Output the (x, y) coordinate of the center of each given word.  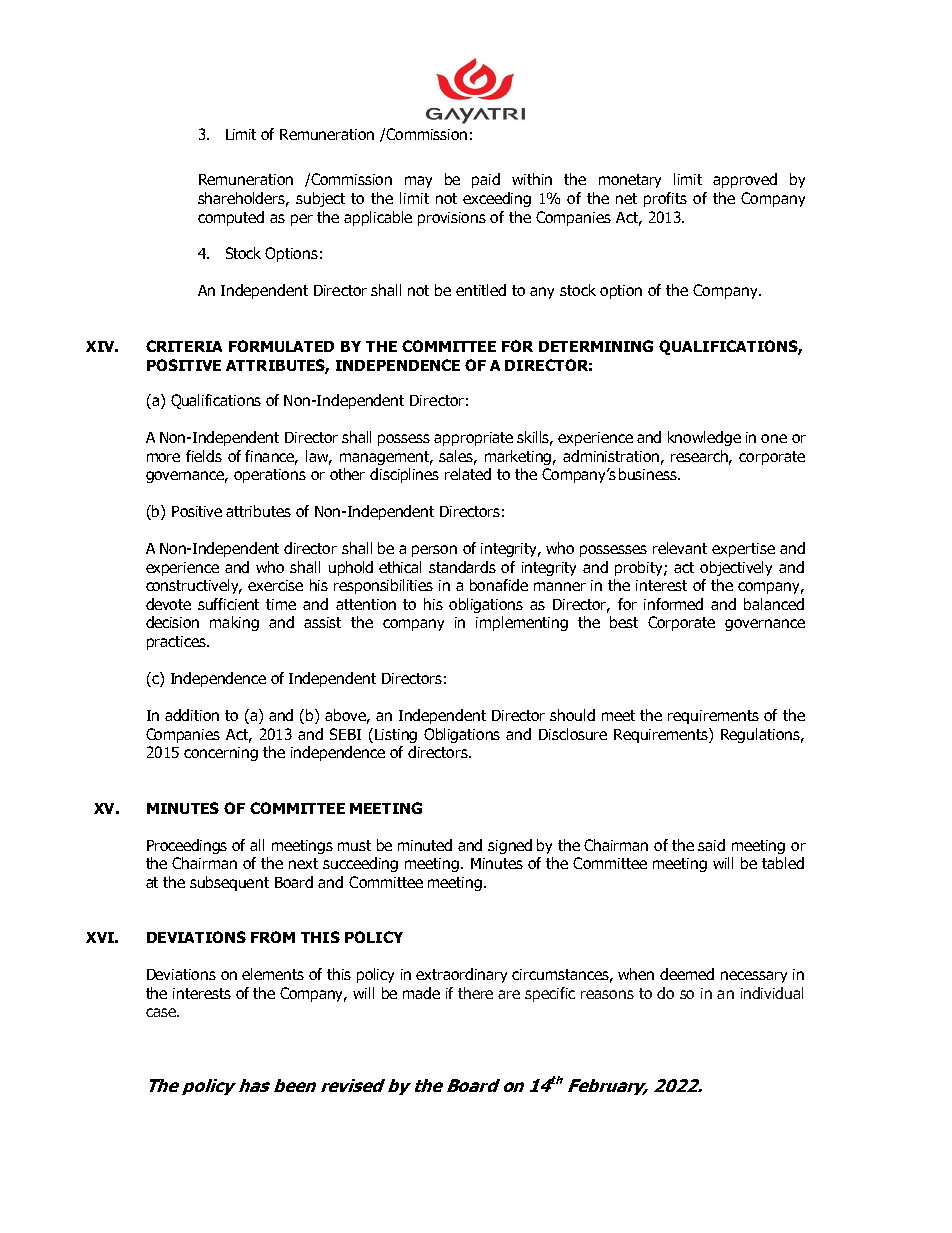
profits (665, 199)
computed (231, 218)
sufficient (228, 604)
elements (273, 974)
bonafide (499, 585)
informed (673, 604)
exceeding (497, 199)
